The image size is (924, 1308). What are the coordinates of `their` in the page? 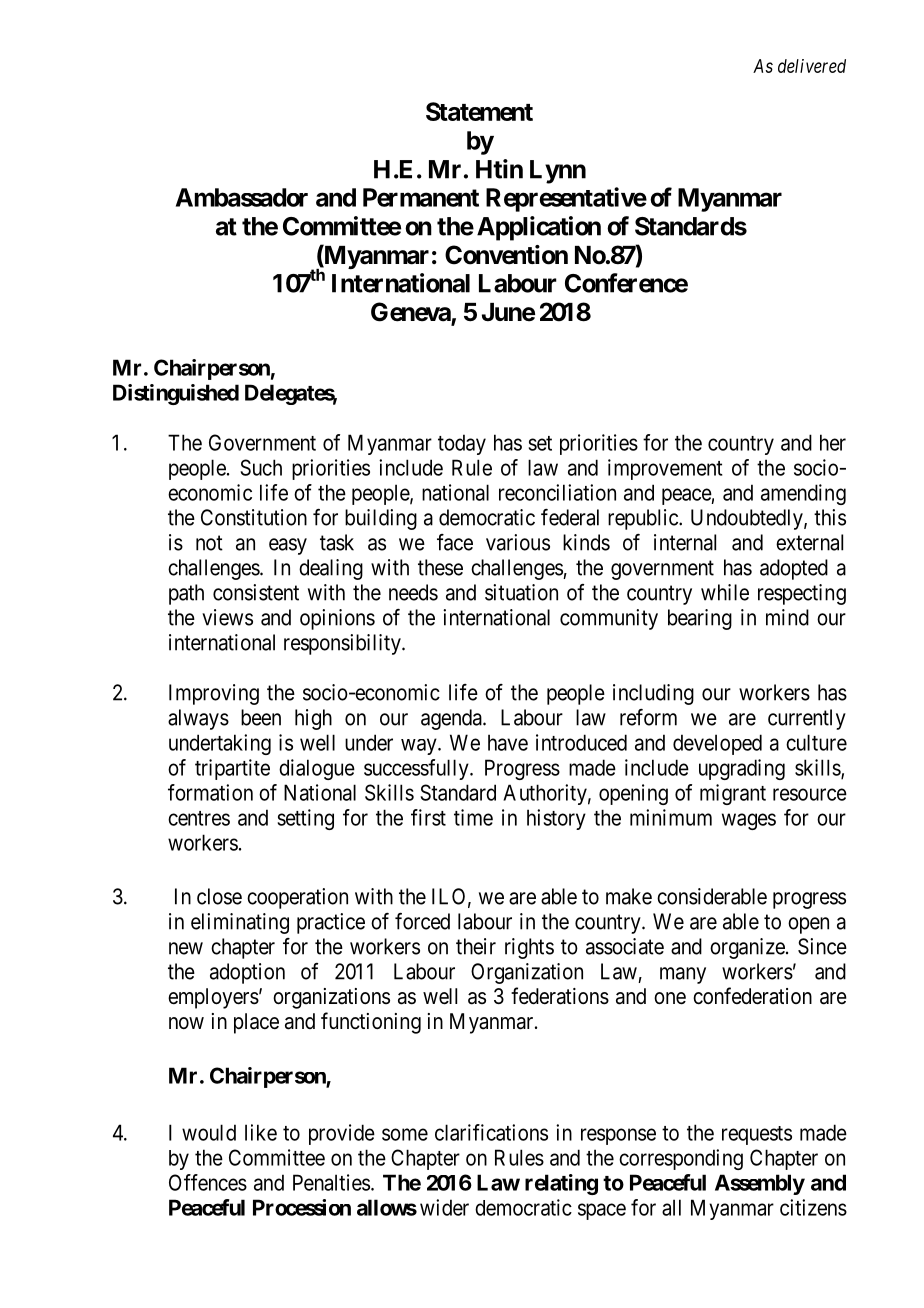 It's located at (476, 946).
